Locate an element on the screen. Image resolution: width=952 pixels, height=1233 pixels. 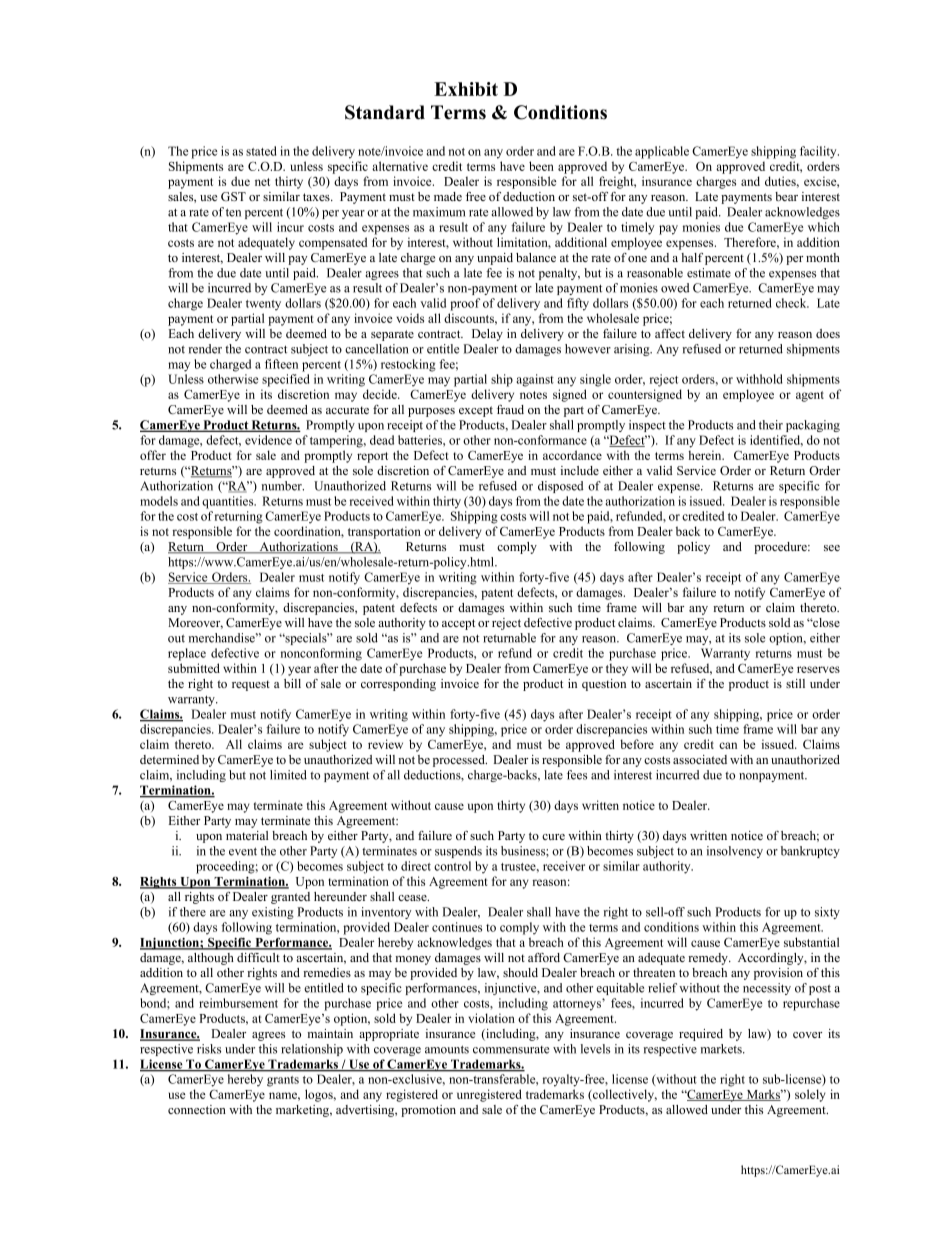
Exhibit is located at coordinates (466, 89).
